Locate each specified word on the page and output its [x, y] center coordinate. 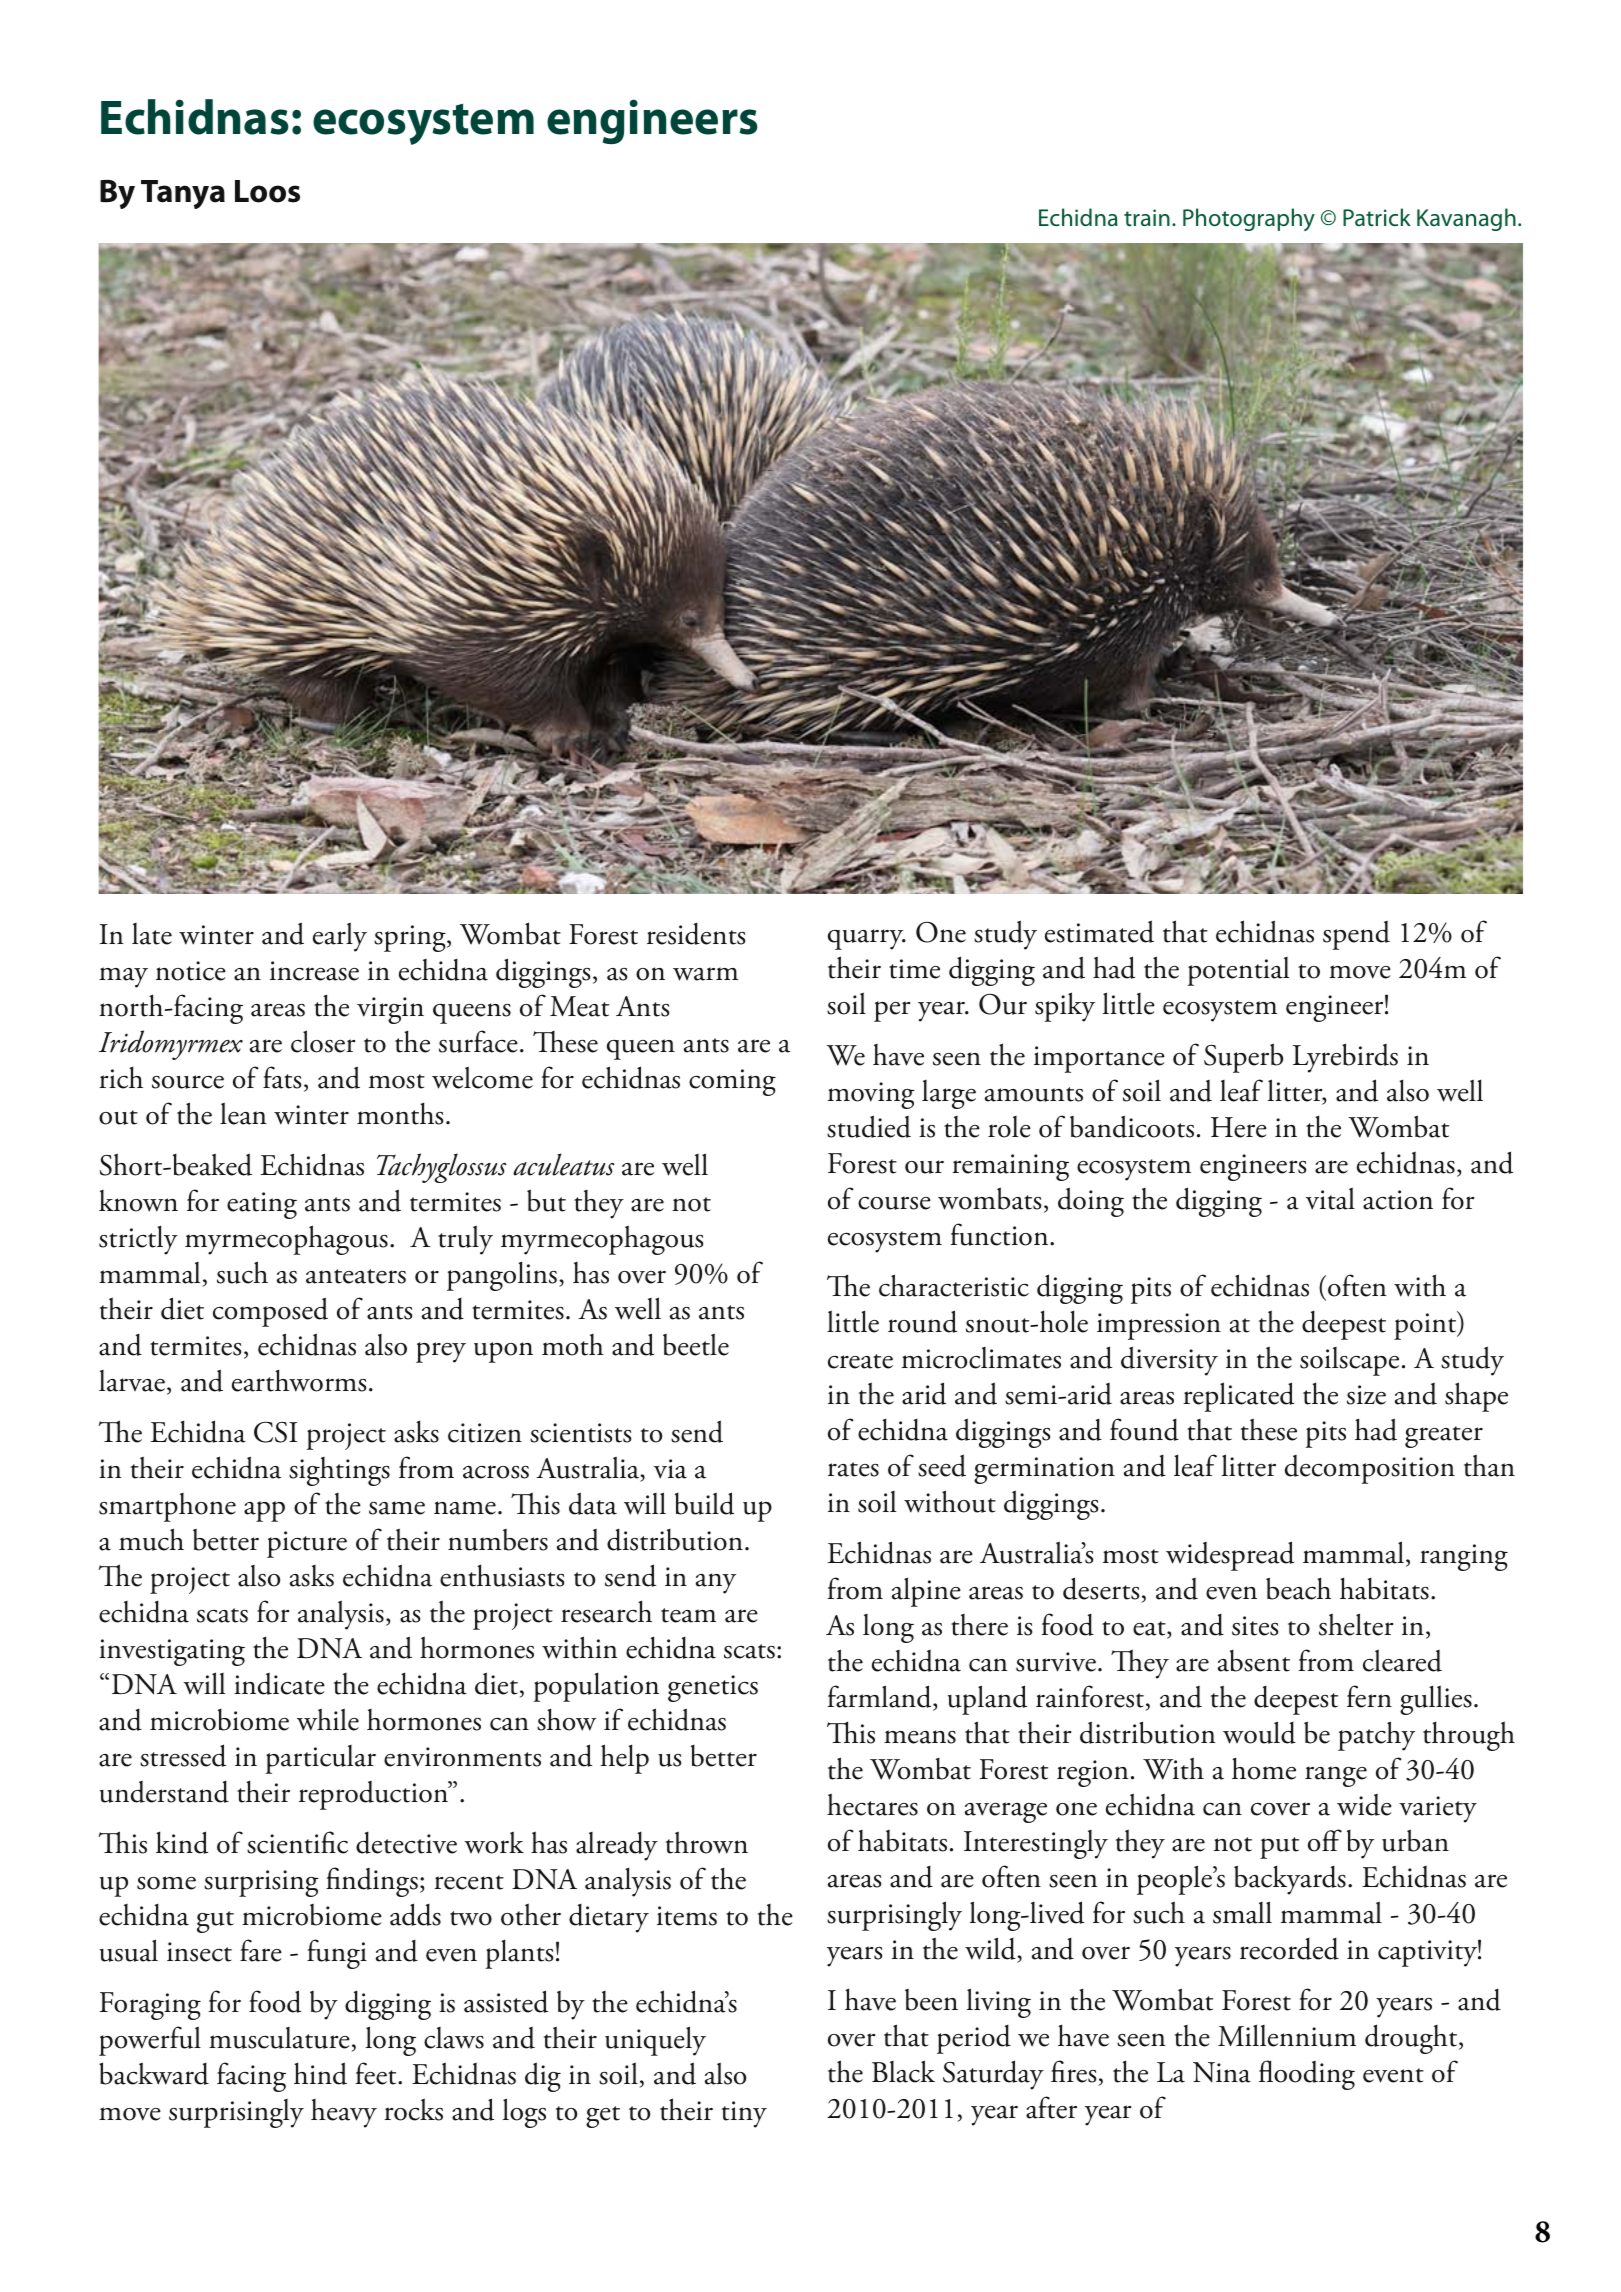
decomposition [1370, 1469]
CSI [275, 1432]
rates [853, 1469]
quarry [867, 939]
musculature [279, 2038]
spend [1356, 935]
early [340, 937]
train [1147, 218]
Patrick [1377, 217]
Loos [267, 191]
